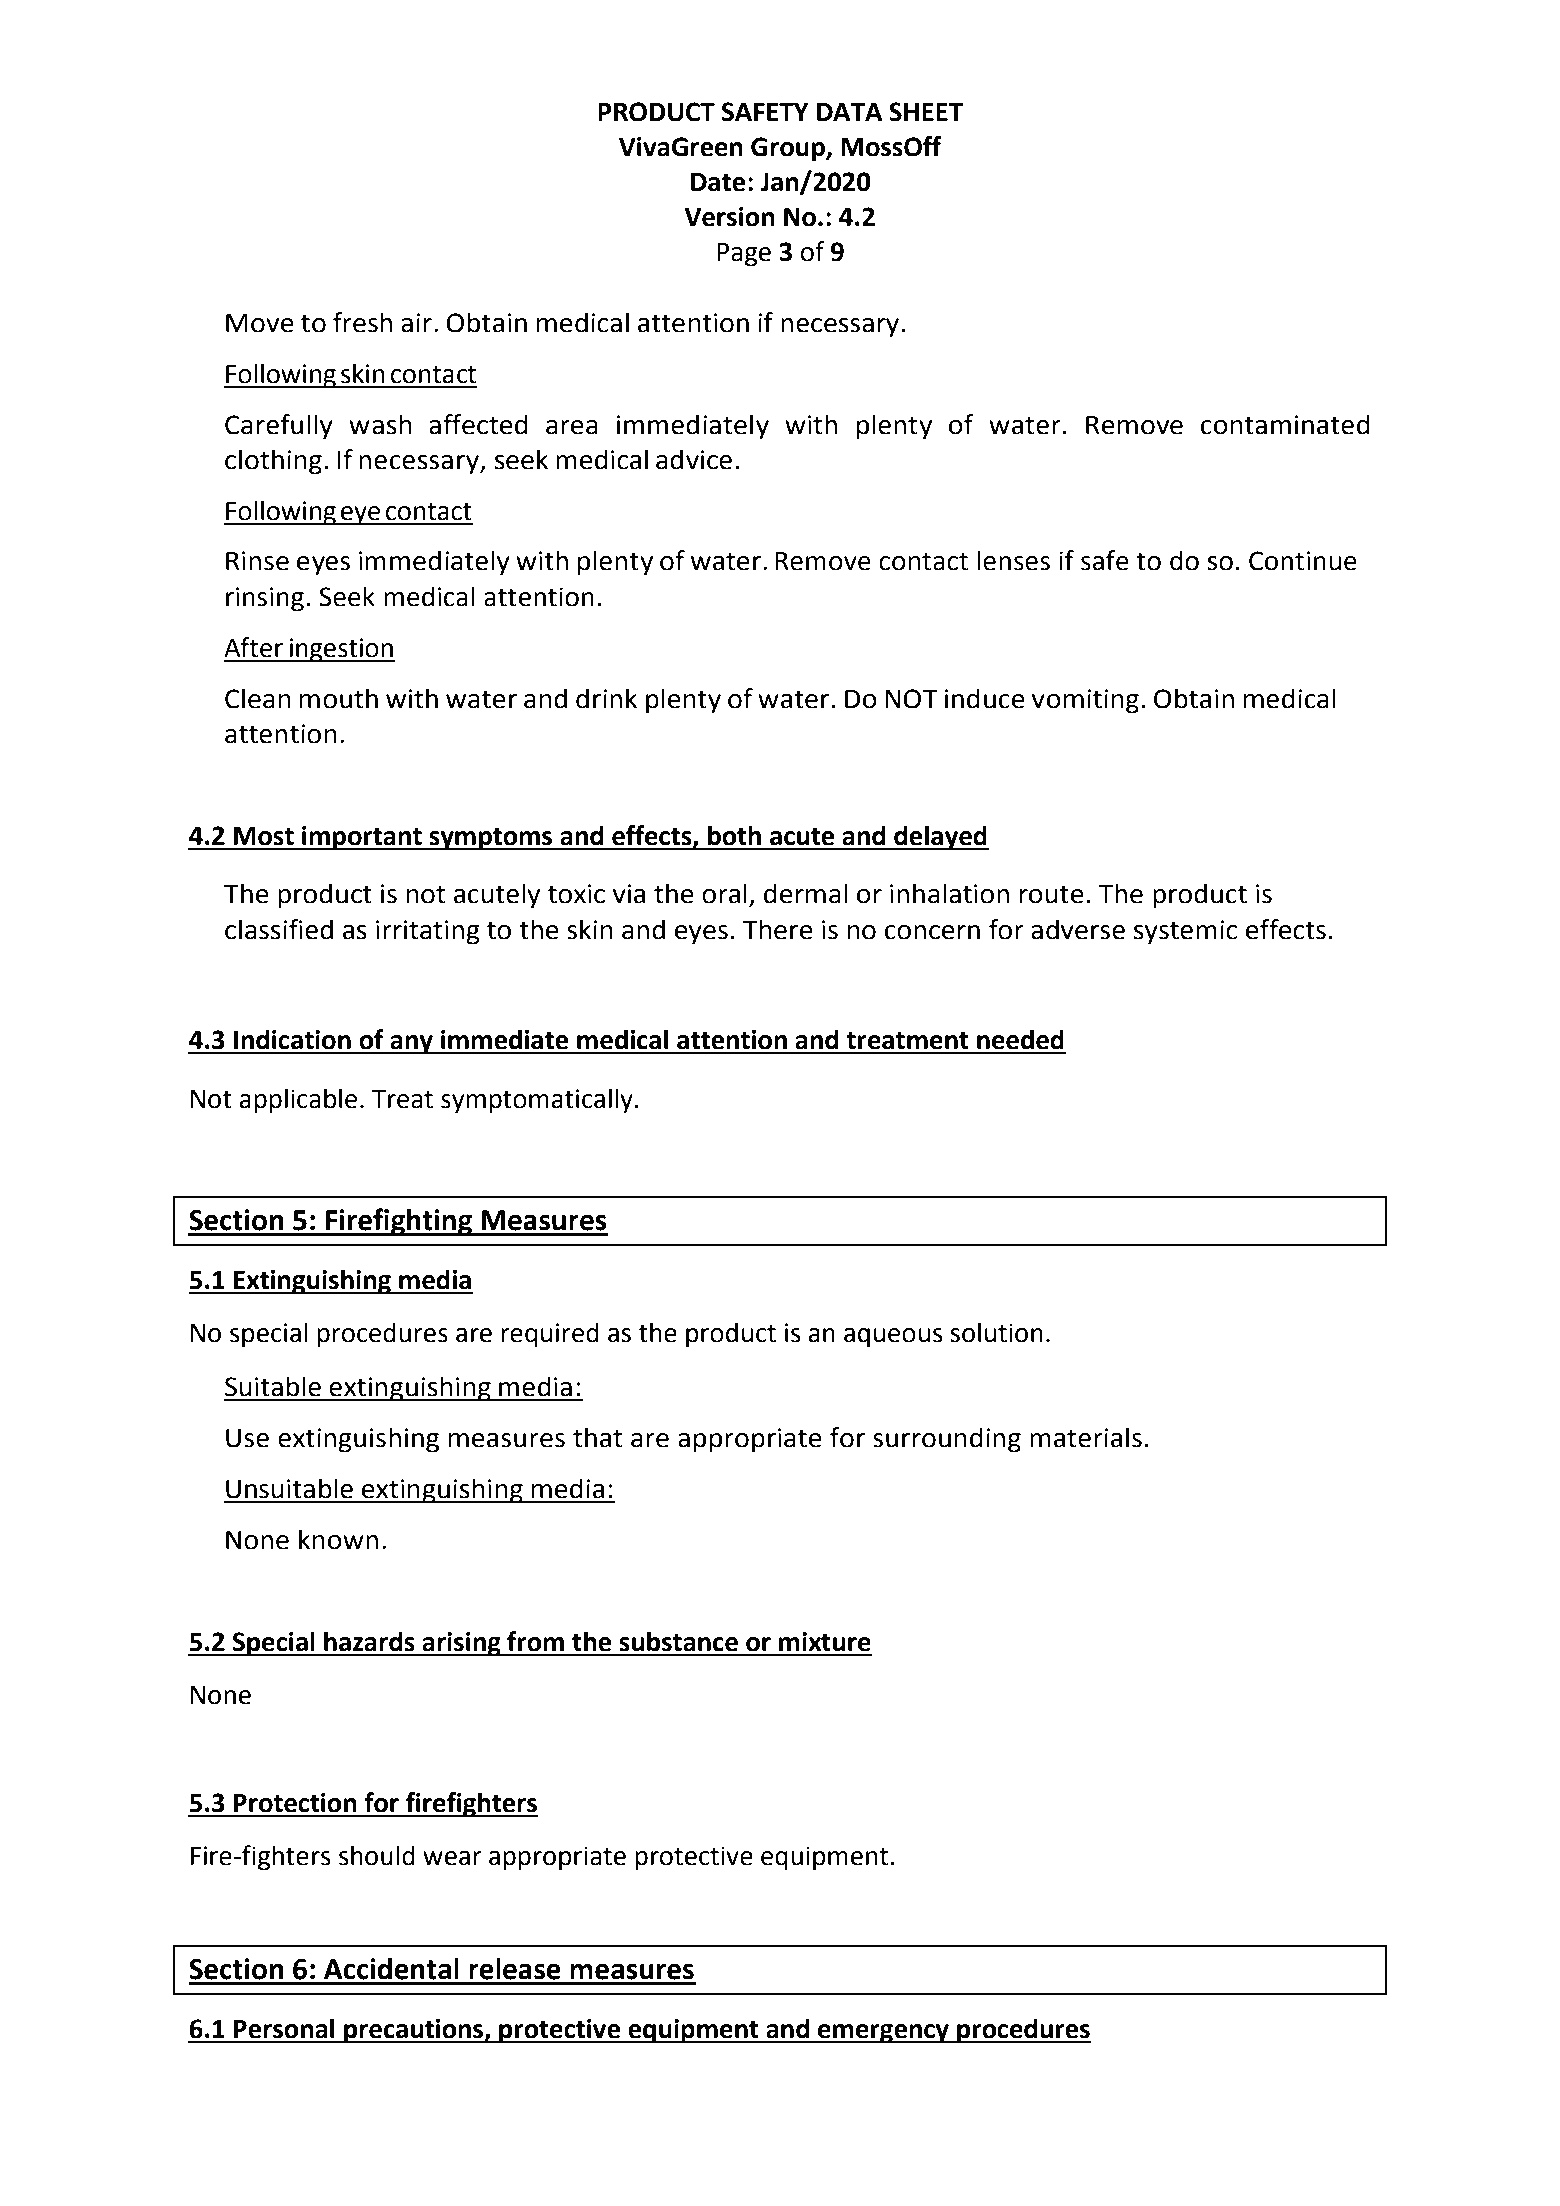 This document has width=1560, height=2206. Describe the element at coordinates (926, 112) in the document. I see `SHEET` at that location.
